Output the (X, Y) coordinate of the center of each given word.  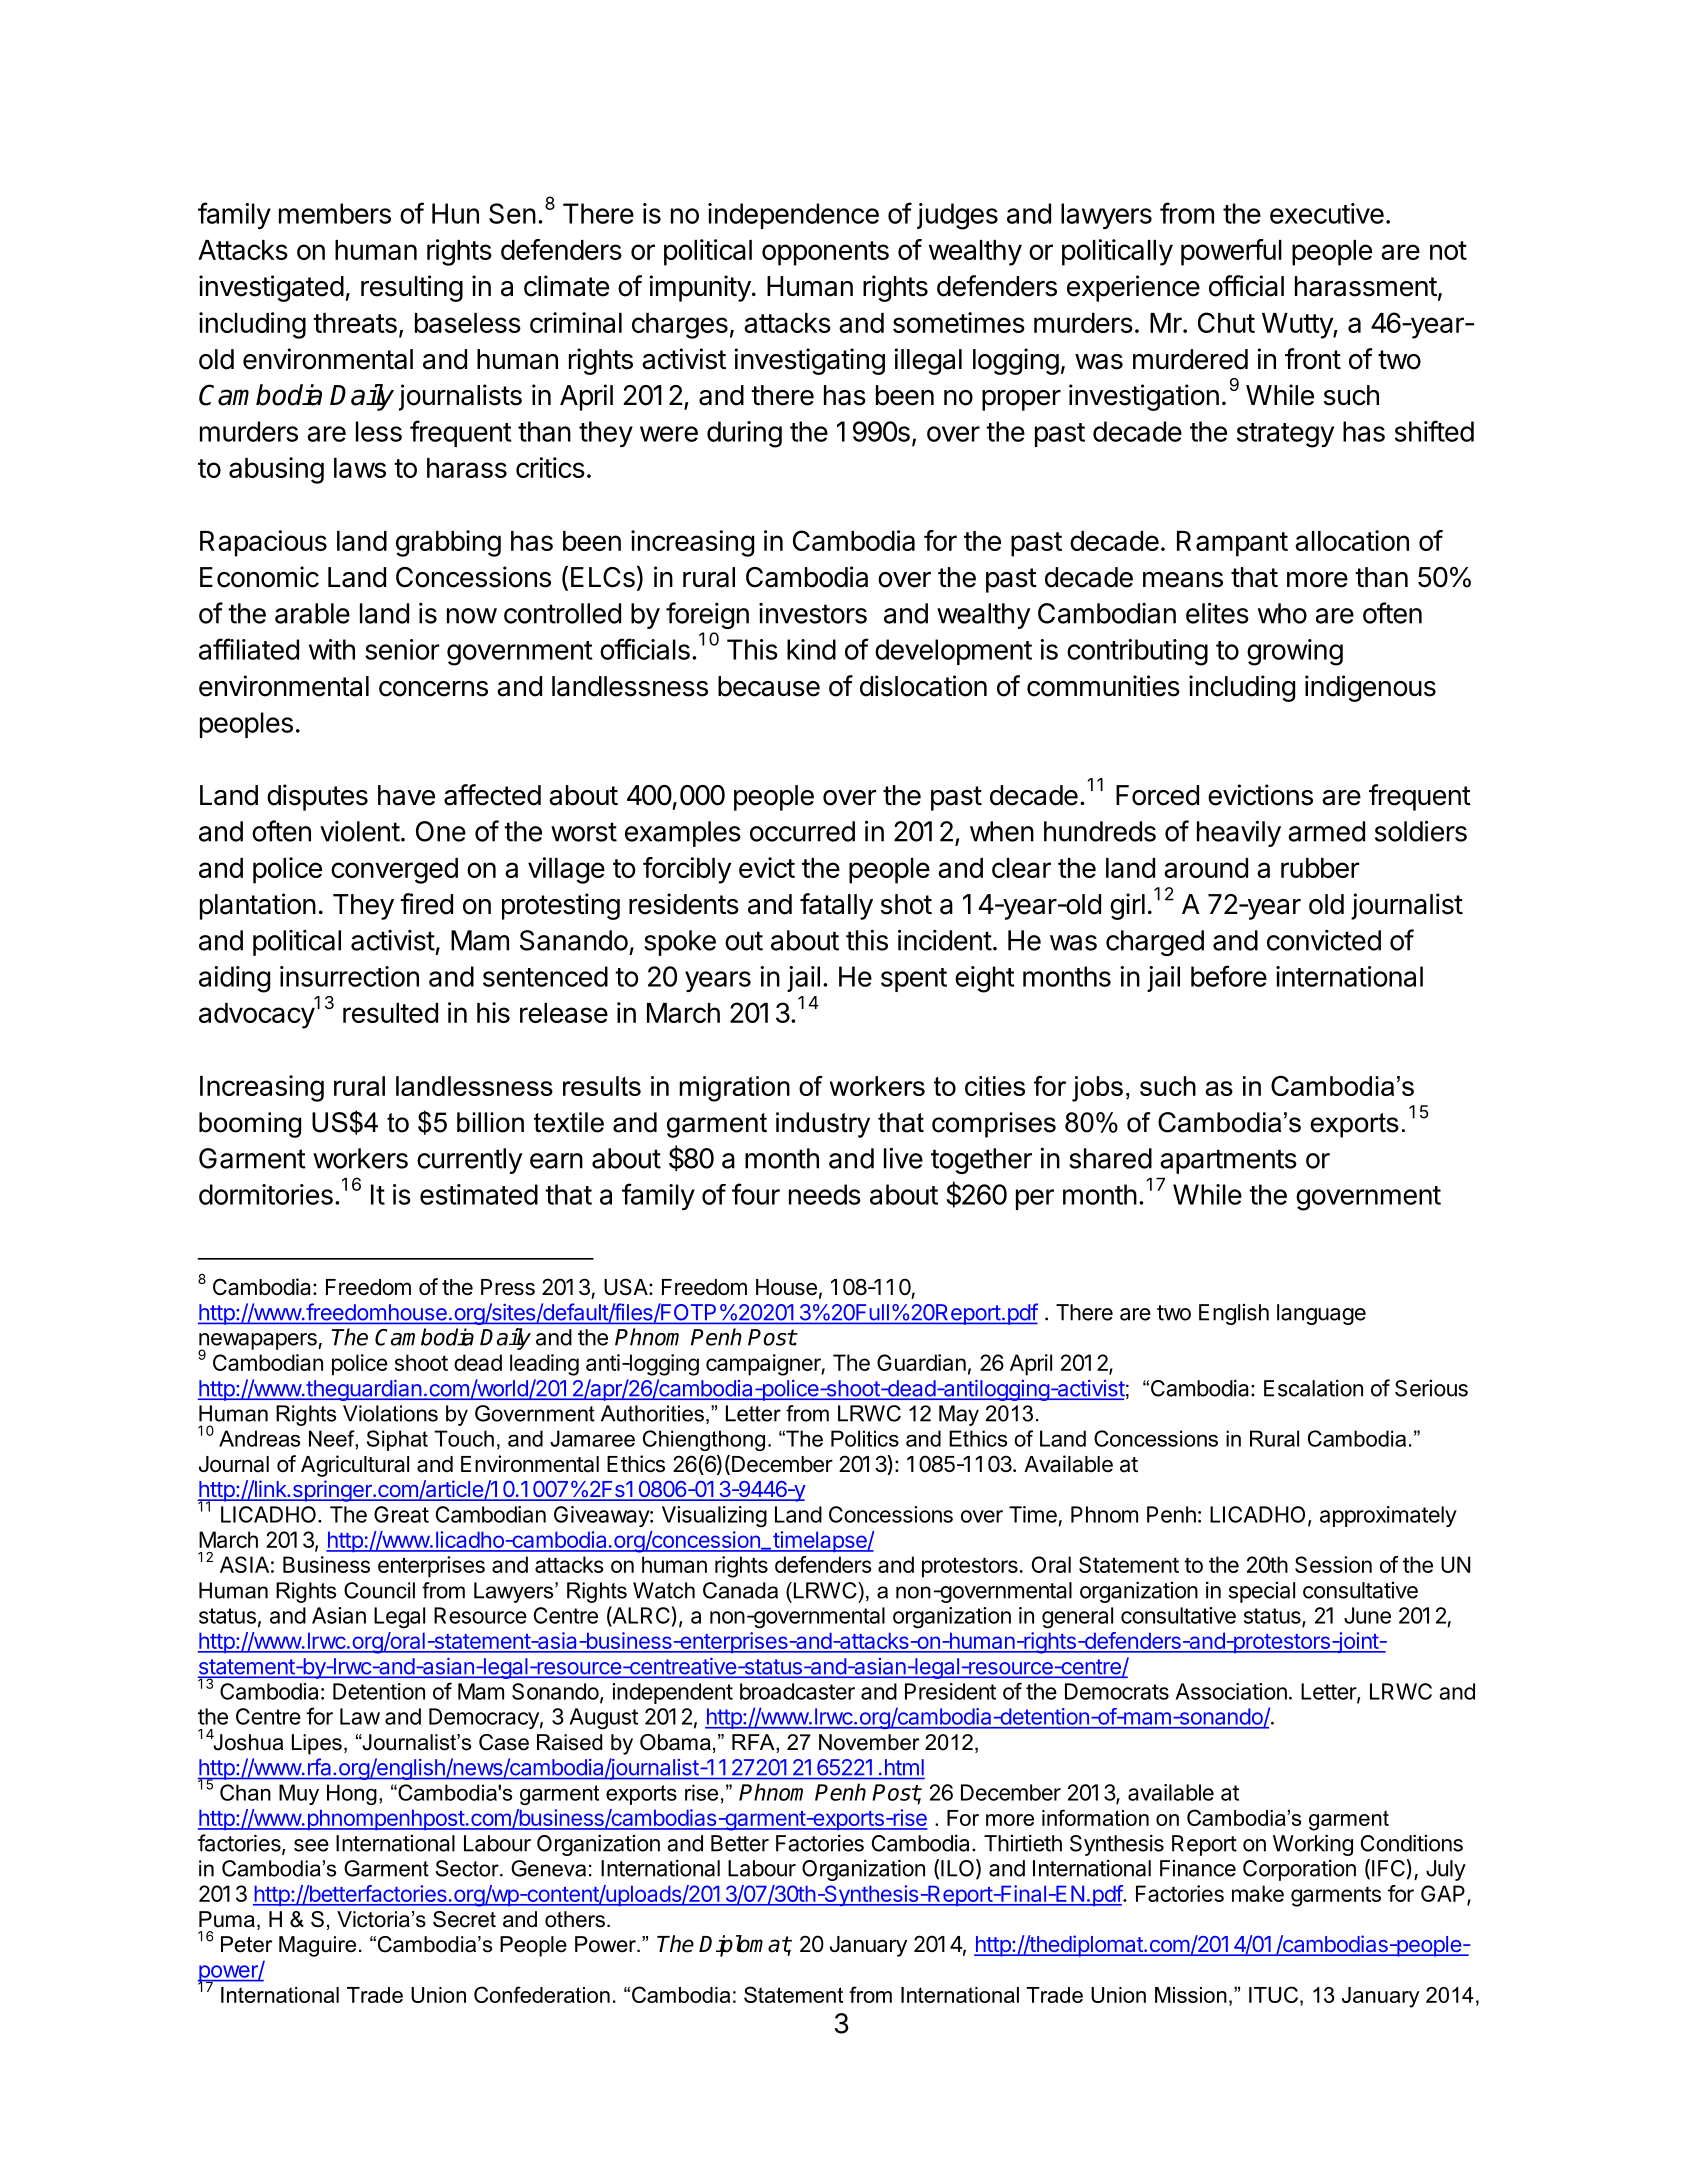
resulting (412, 288)
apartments (1228, 1161)
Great (401, 1514)
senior (402, 649)
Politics (865, 1438)
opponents (825, 253)
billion (490, 1122)
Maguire (317, 1946)
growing (1295, 652)
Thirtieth (1023, 1843)
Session (1333, 1564)
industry (823, 1125)
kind (811, 649)
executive (1327, 213)
